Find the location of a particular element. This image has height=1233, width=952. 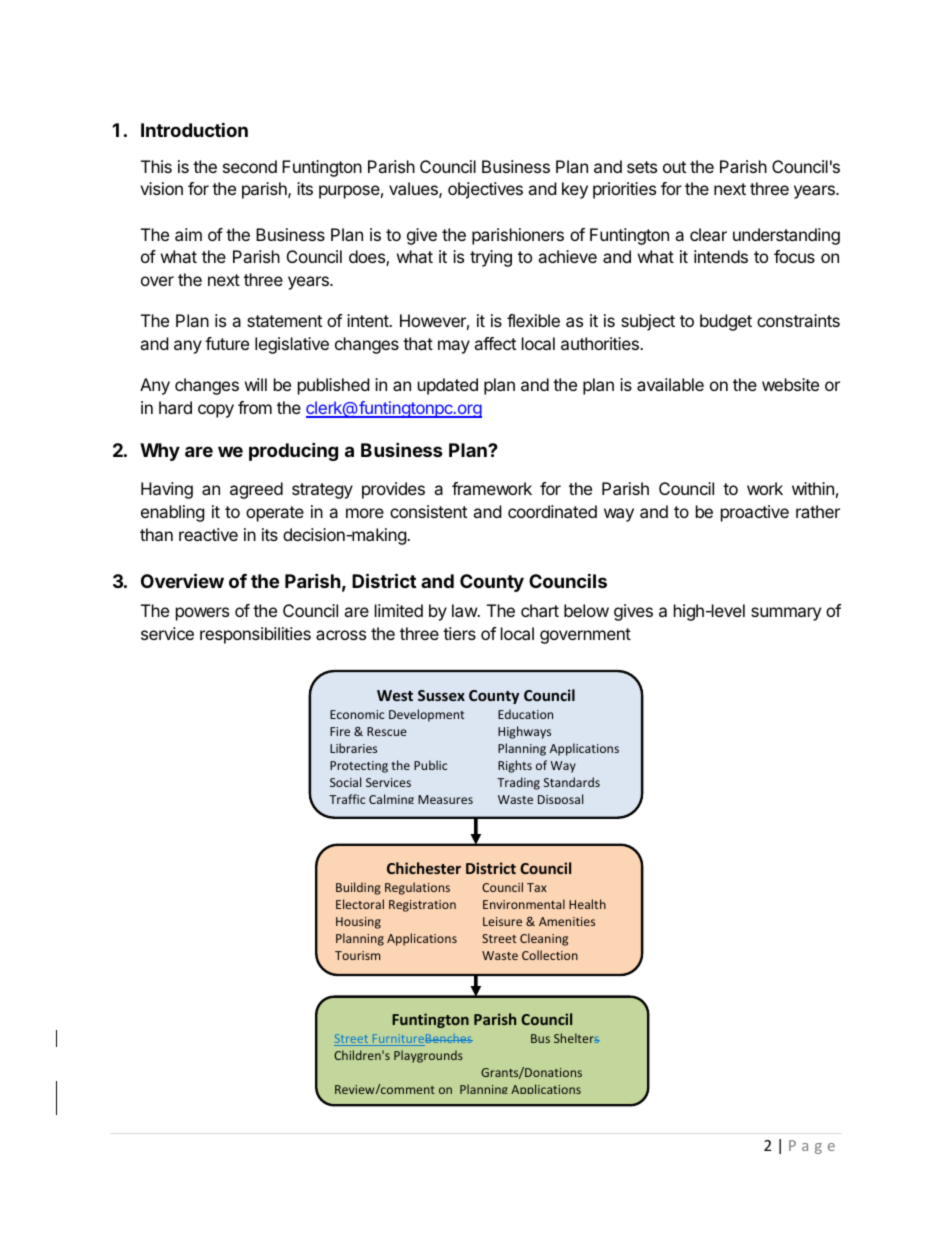

second is located at coordinates (250, 166).
